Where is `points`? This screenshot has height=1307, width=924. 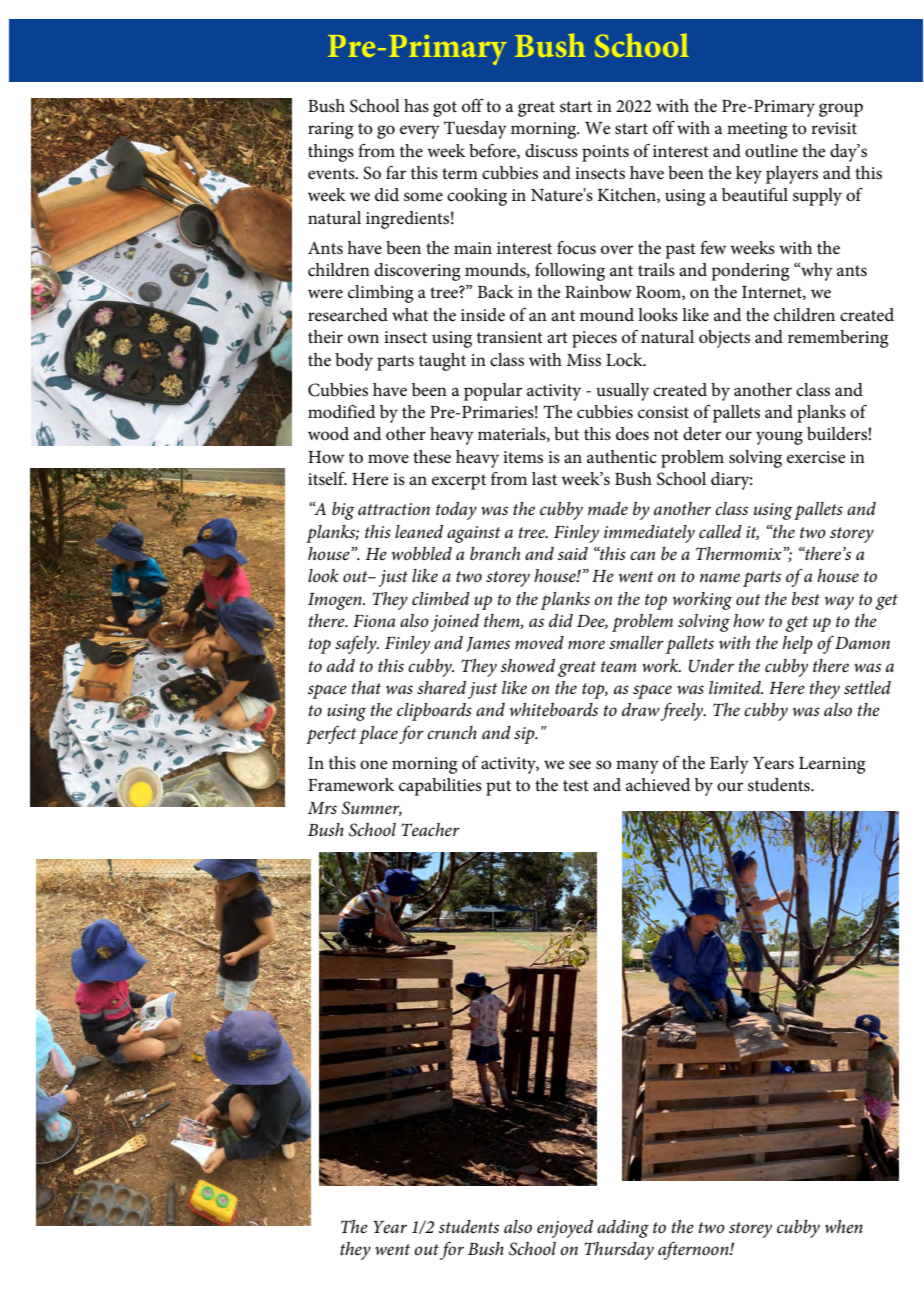
points is located at coordinates (605, 153).
